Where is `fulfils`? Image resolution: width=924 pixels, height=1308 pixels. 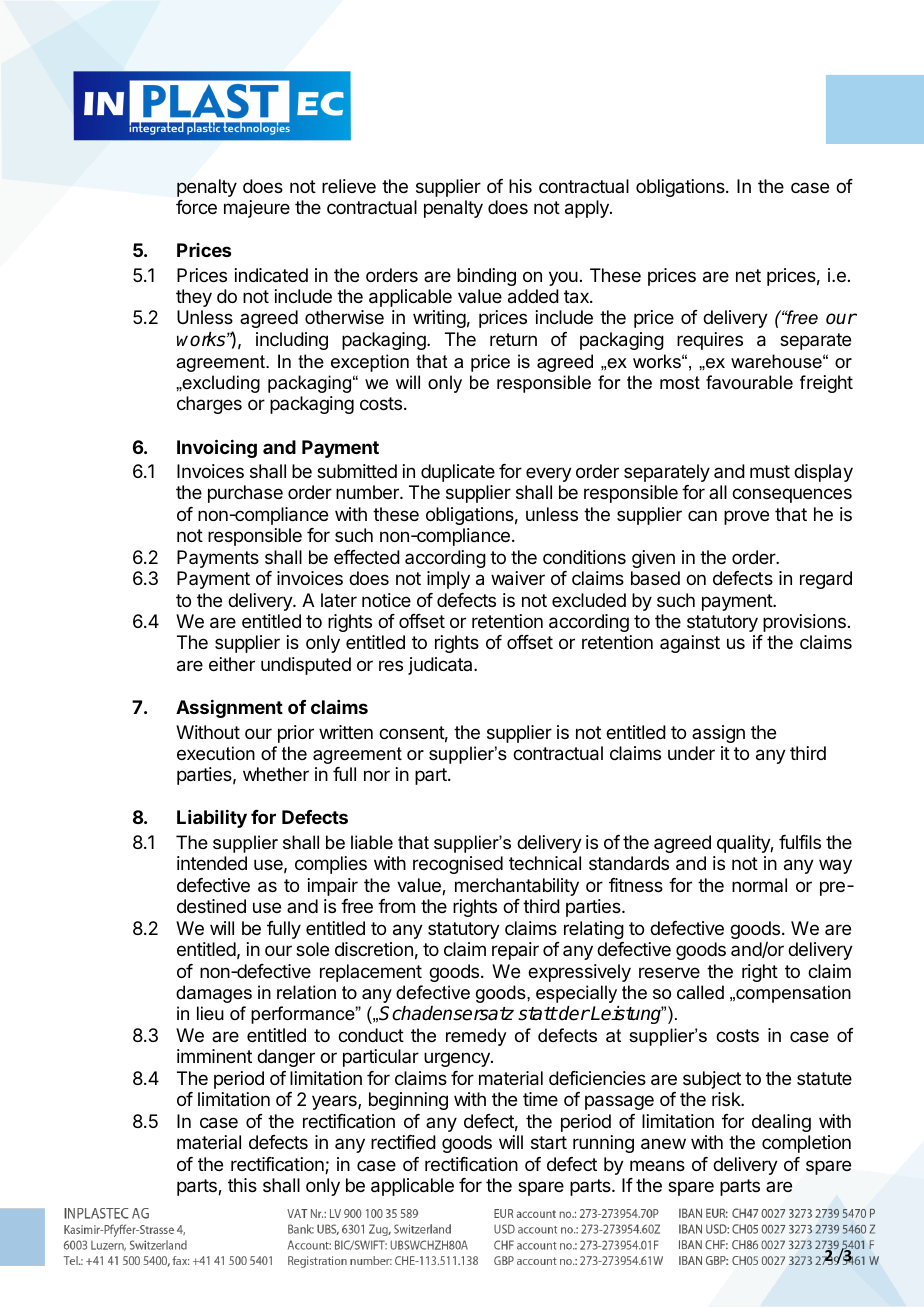
fulfils is located at coordinates (800, 842).
